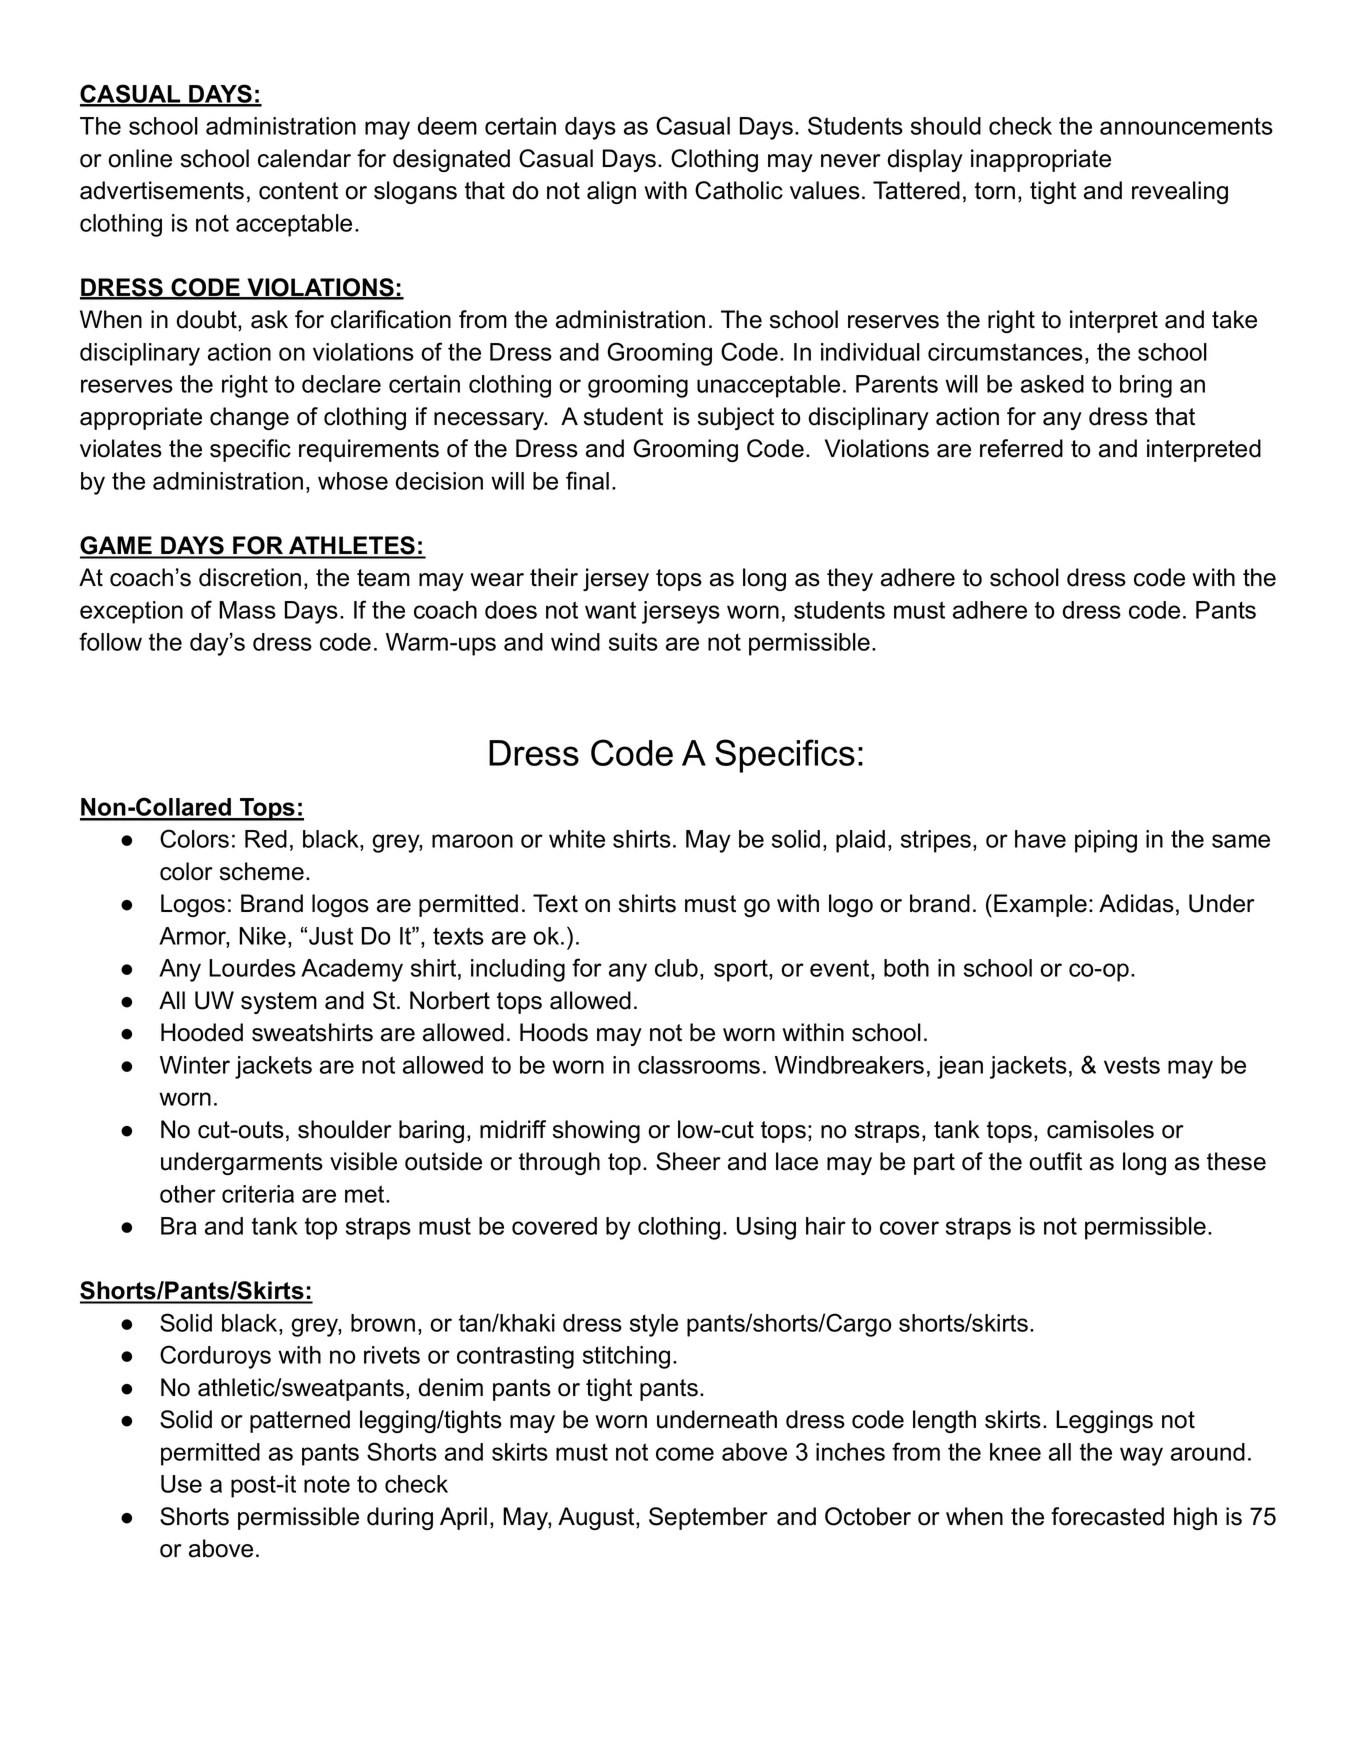  Describe the element at coordinates (298, 191) in the image. I see `content` at that location.
